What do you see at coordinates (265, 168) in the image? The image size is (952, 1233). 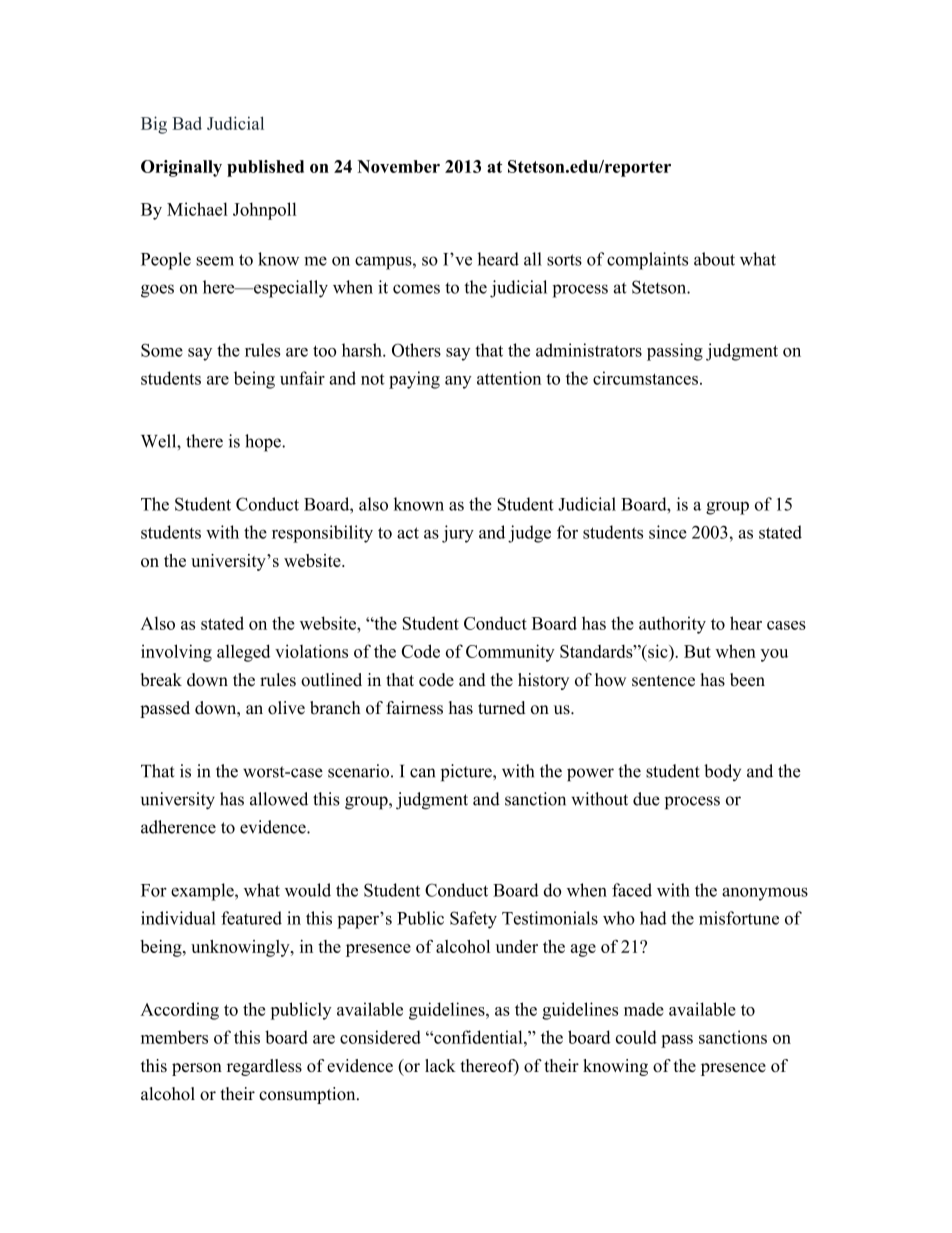 I see `published` at bounding box center [265, 168].
